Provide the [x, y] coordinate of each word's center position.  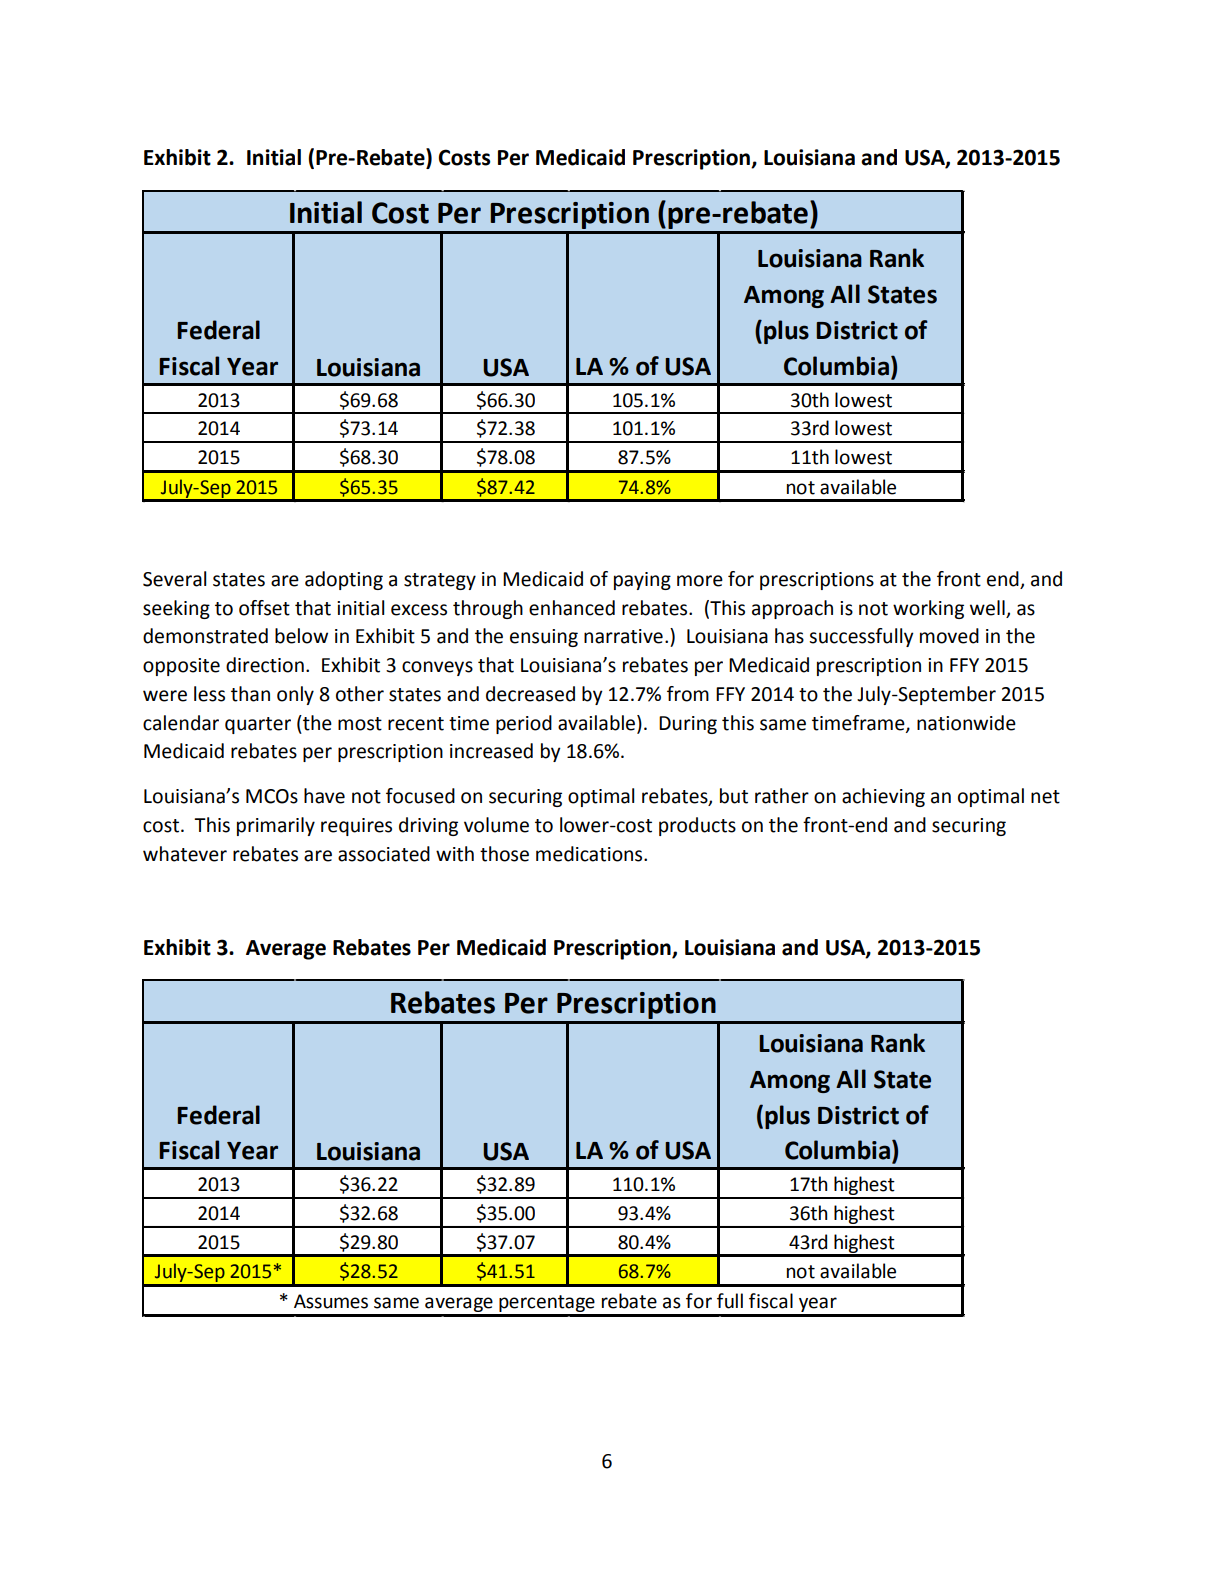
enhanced [572, 608]
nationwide [966, 723]
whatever [185, 854]
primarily [276, 826]
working [928, 609]
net [1045, 797]
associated [384, 854]
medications [590, 854]
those [504, 854]
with [455, 854]
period [524, 724]
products [697, 826]
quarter [258, 725]
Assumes [331, 1301]
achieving [883, 797]
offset [264, 608]
